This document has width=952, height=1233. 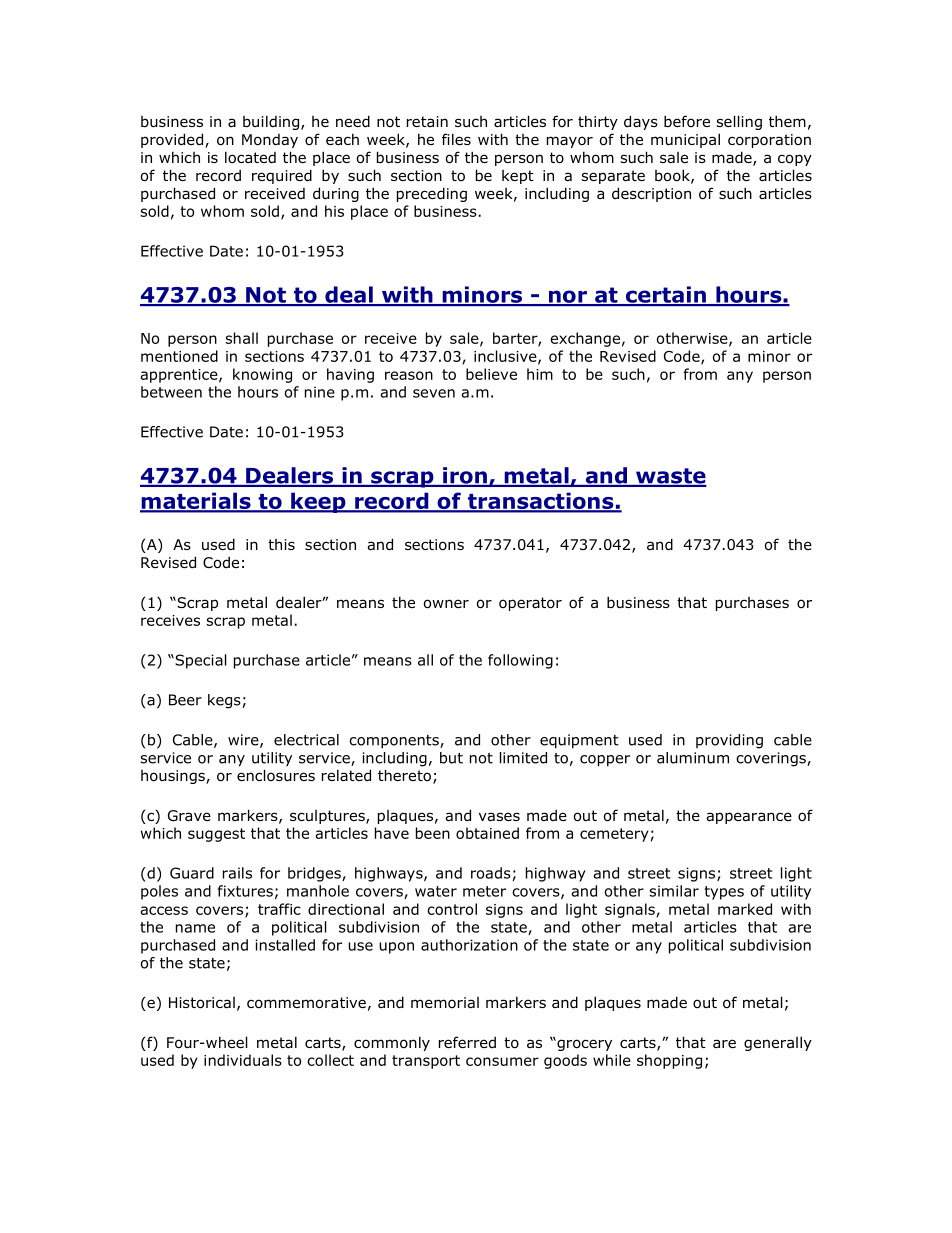 I want to click on individuals, so click(x=243, y=1060).
